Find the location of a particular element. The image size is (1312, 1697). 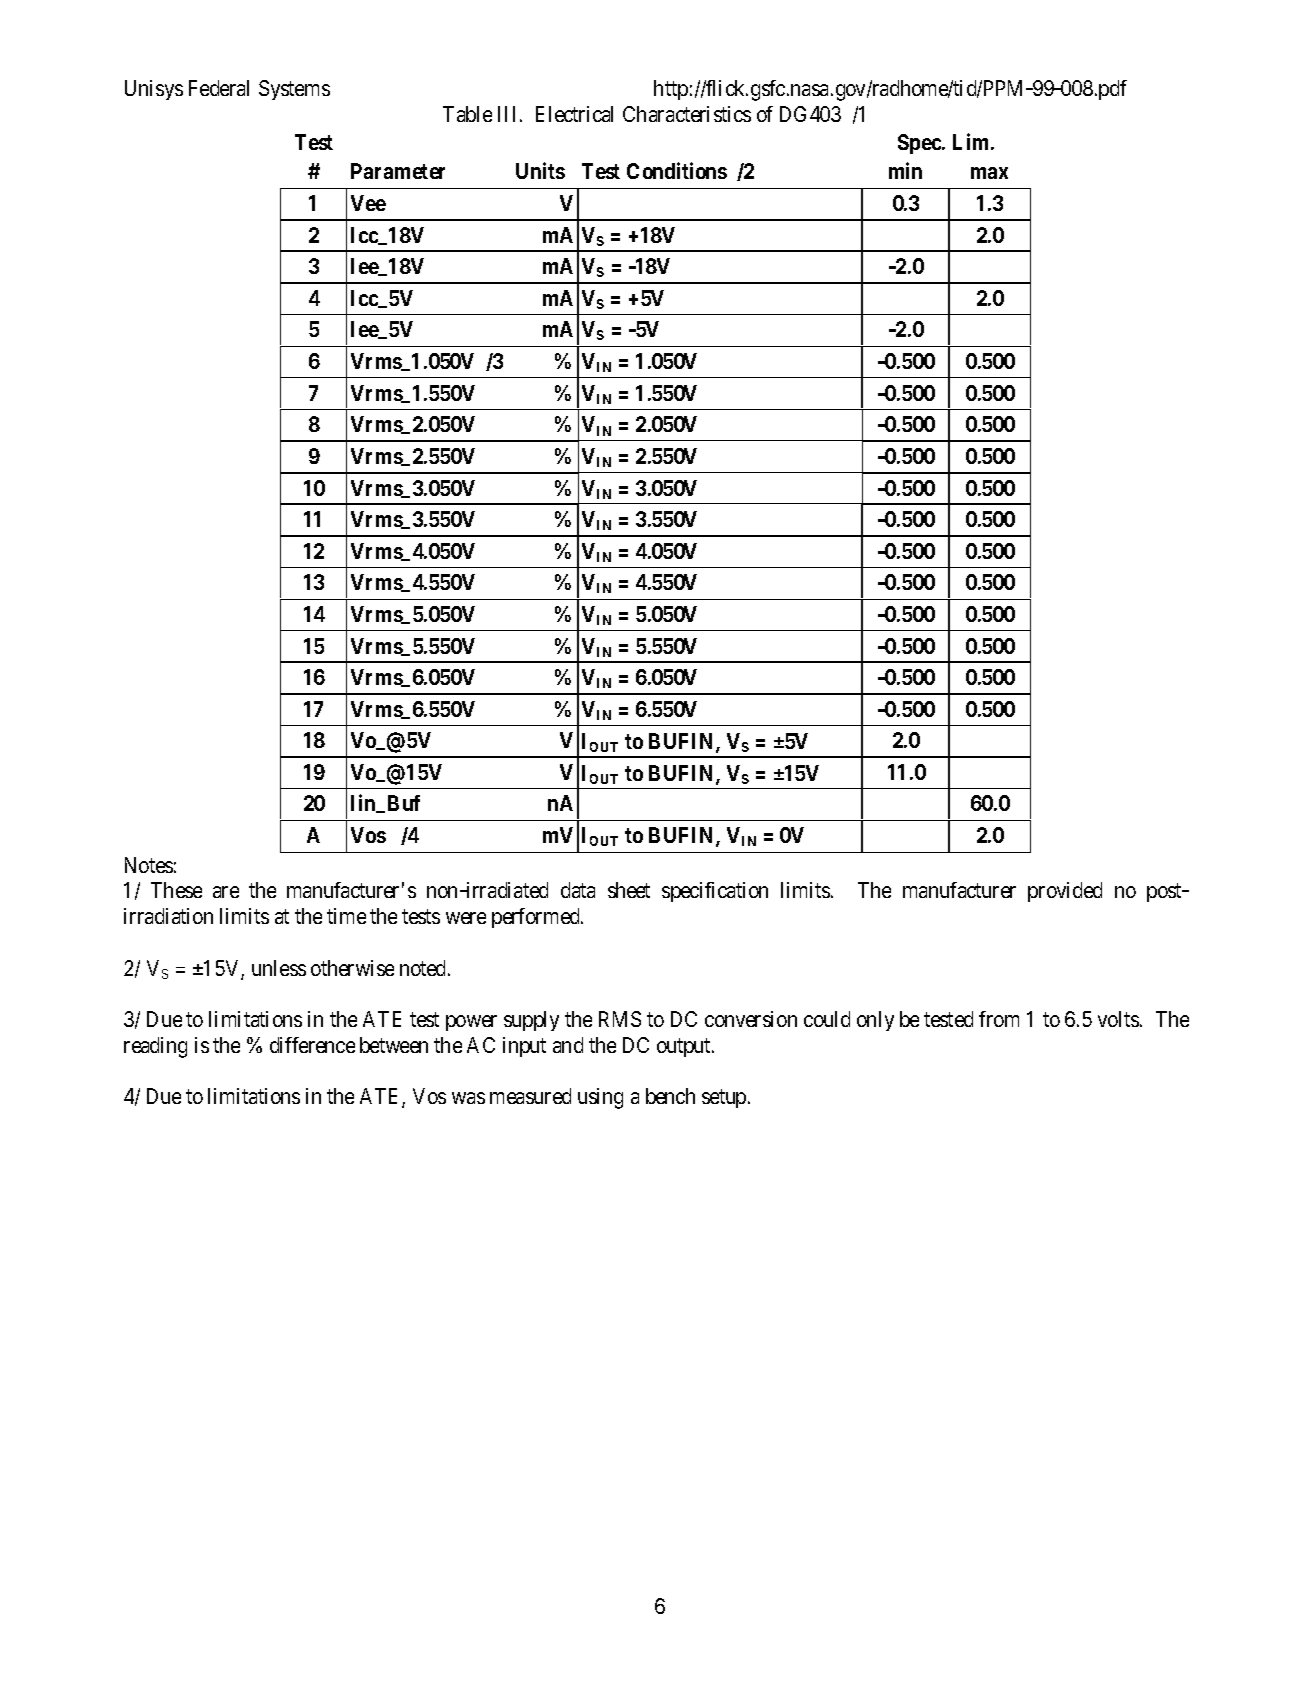

Systems is located at coordinates (294, 90).
